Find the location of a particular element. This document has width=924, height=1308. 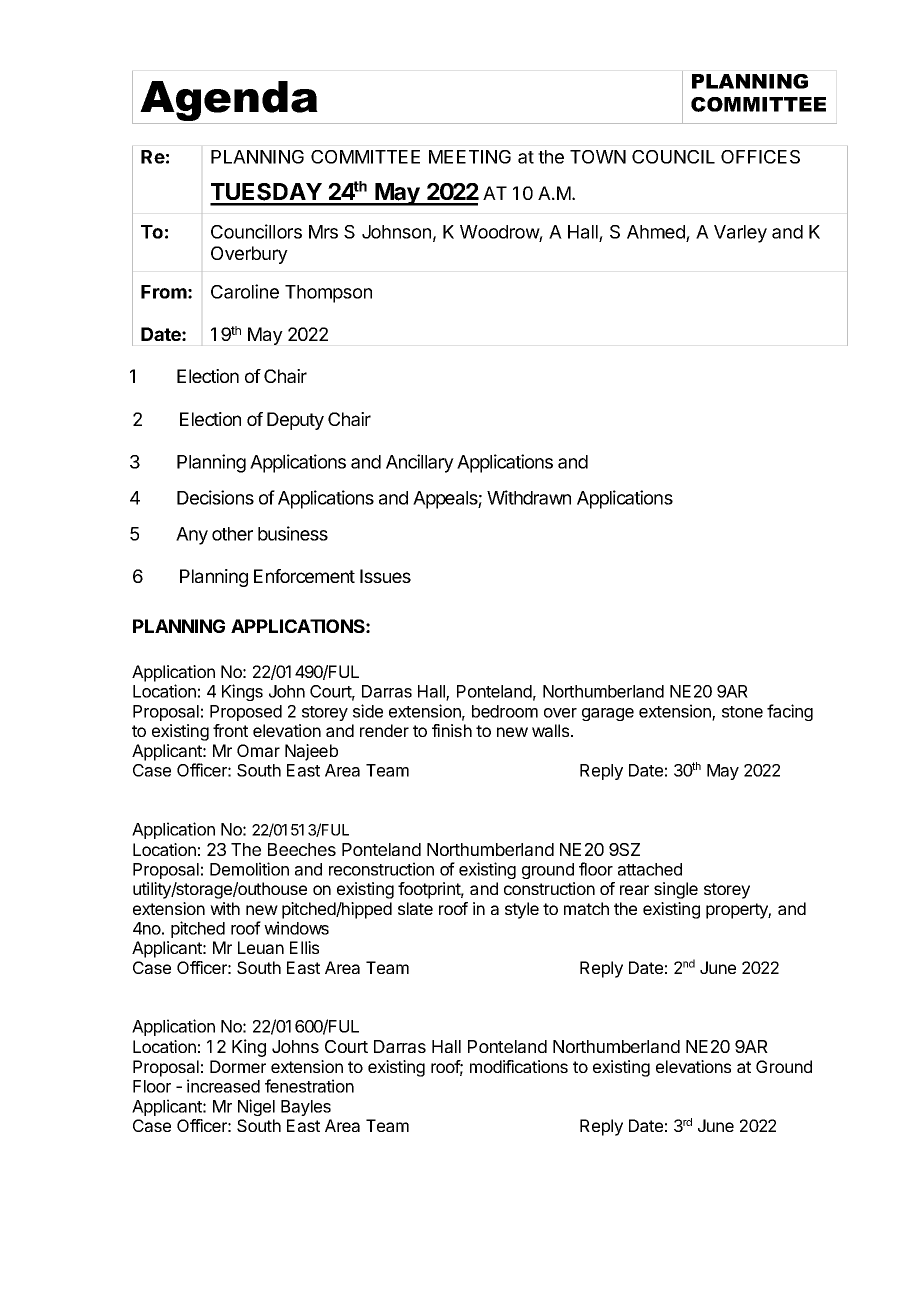

Agenda is located at coordinates (229, 102).
